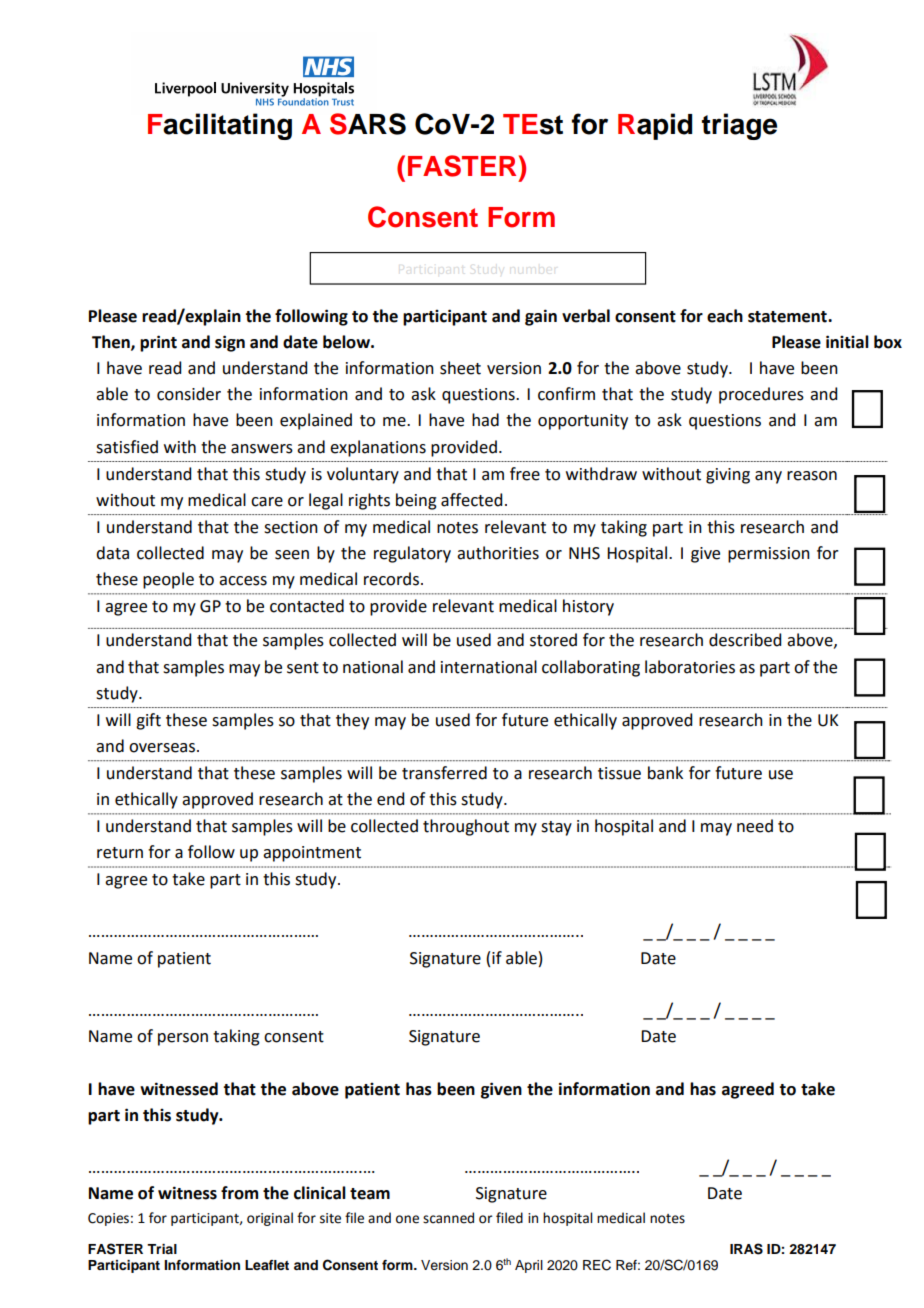 Image resolution: width=924 pixels, height=1308 pixels. What do you see at coordinates (162, 1249) in the screenshot?
I see `Trial` at bounding box center [162, 1249].
